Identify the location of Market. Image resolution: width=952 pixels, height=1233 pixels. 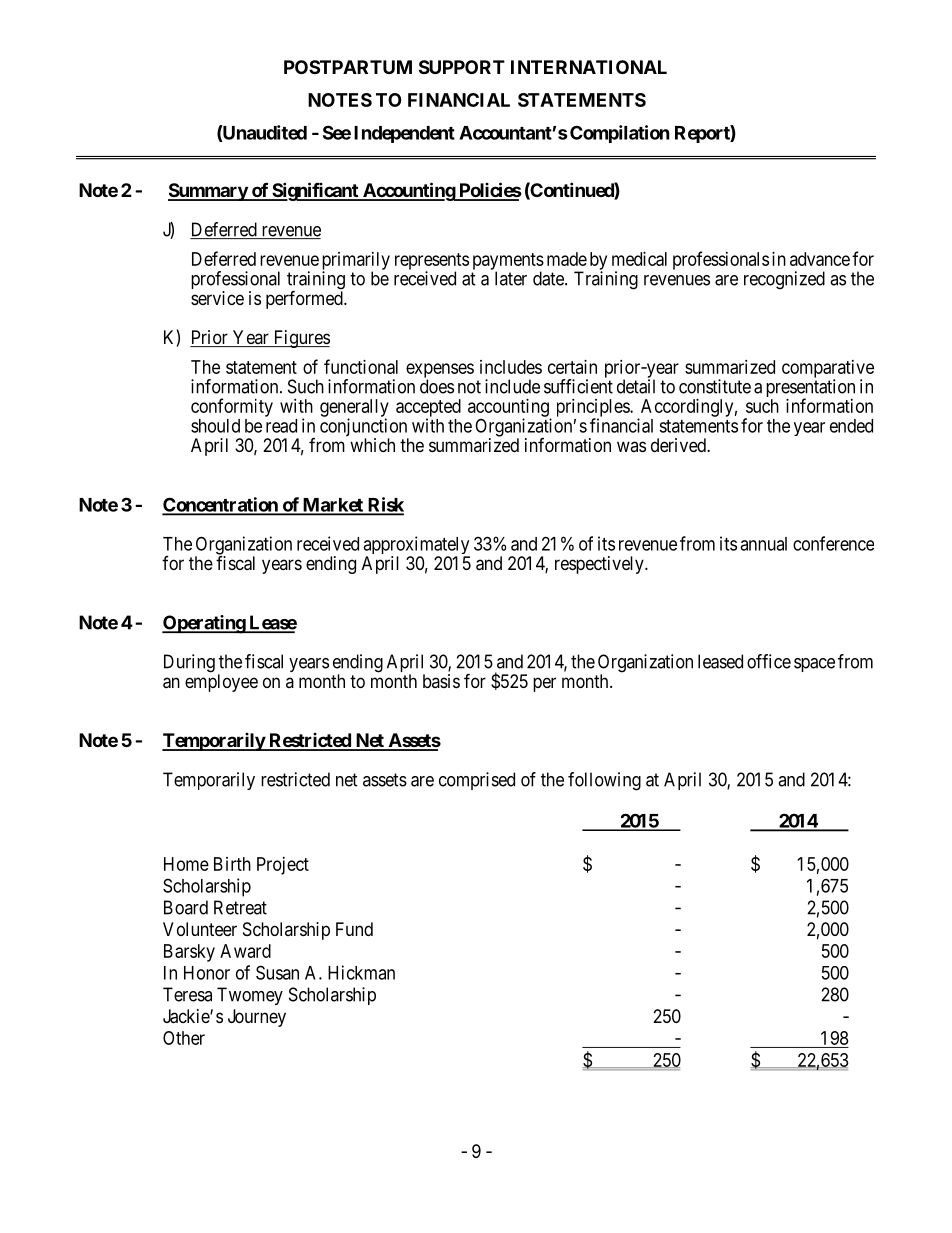
(332, 506).
